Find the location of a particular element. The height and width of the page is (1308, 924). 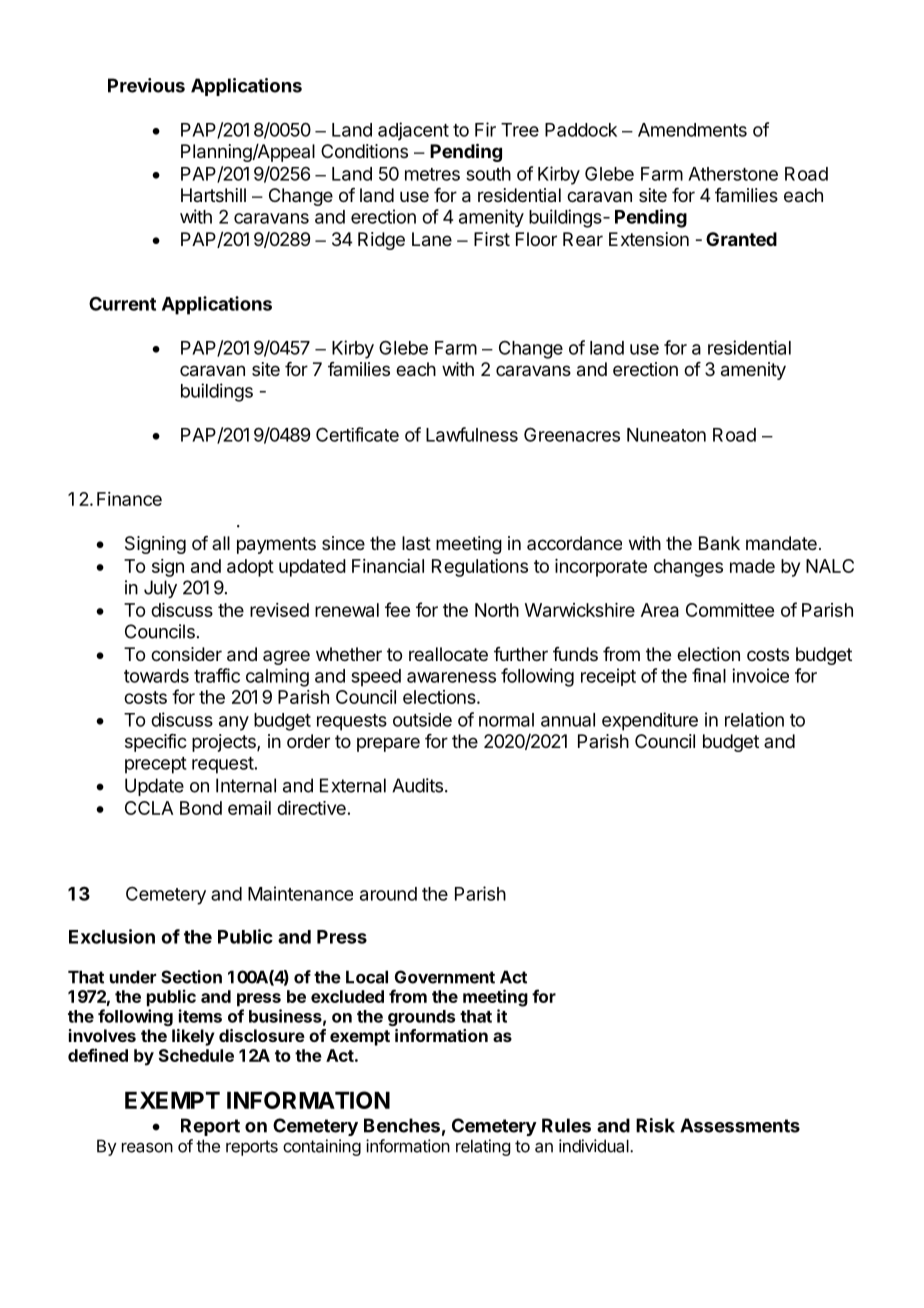

Amendments is located at coordinates (692, 130).
